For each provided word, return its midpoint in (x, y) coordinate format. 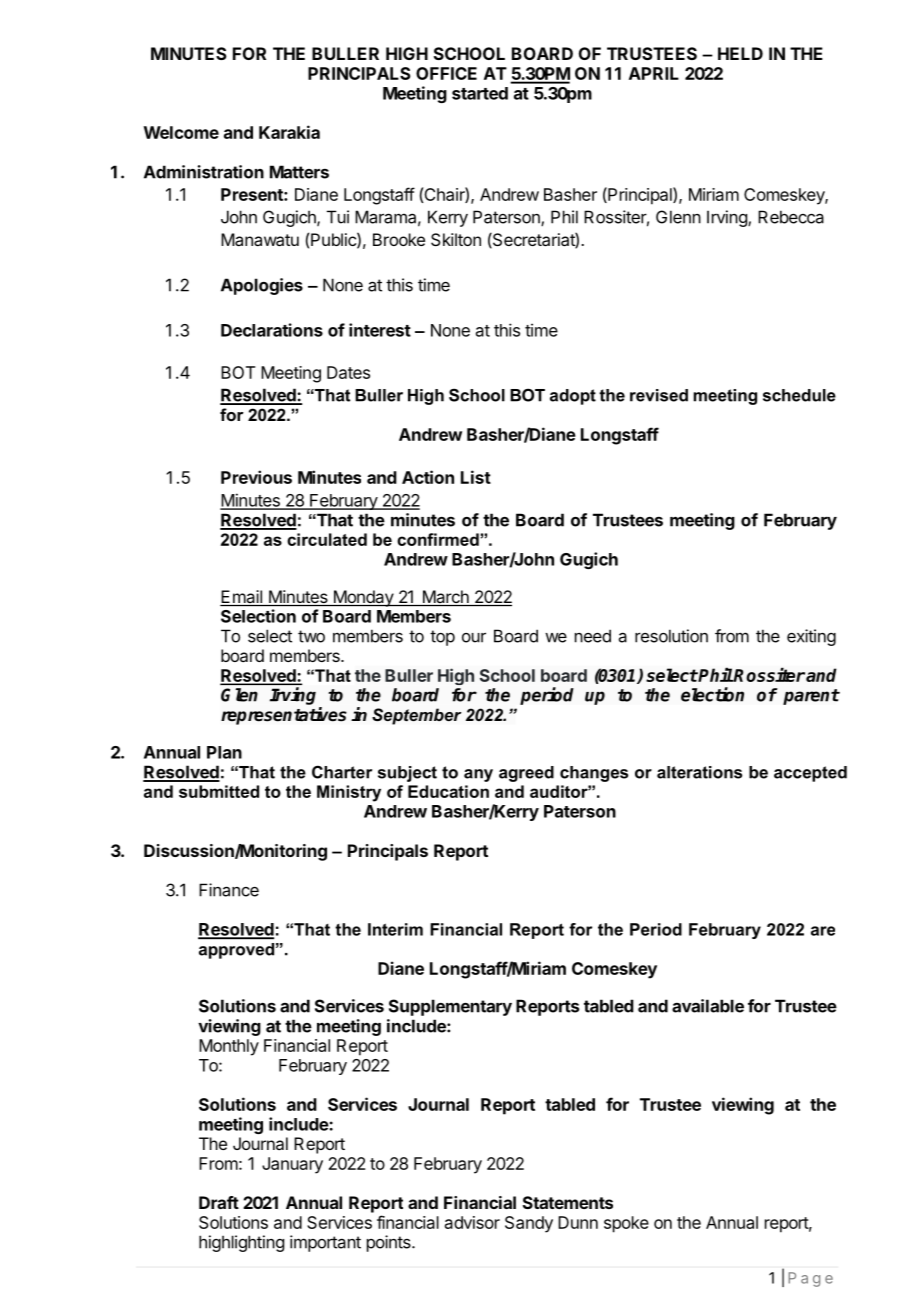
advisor (472, 1222)
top (442, 638)
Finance (229, 890)
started (480, 93)
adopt (573, 397)
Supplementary (450, 1007)
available (708, 1006)
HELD (740, 53)
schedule (799, 395)
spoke (626, 1224)
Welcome (181, 132)
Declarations (272, 330)
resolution (671, 636)
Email (242, 598)
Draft (219, 1202)
